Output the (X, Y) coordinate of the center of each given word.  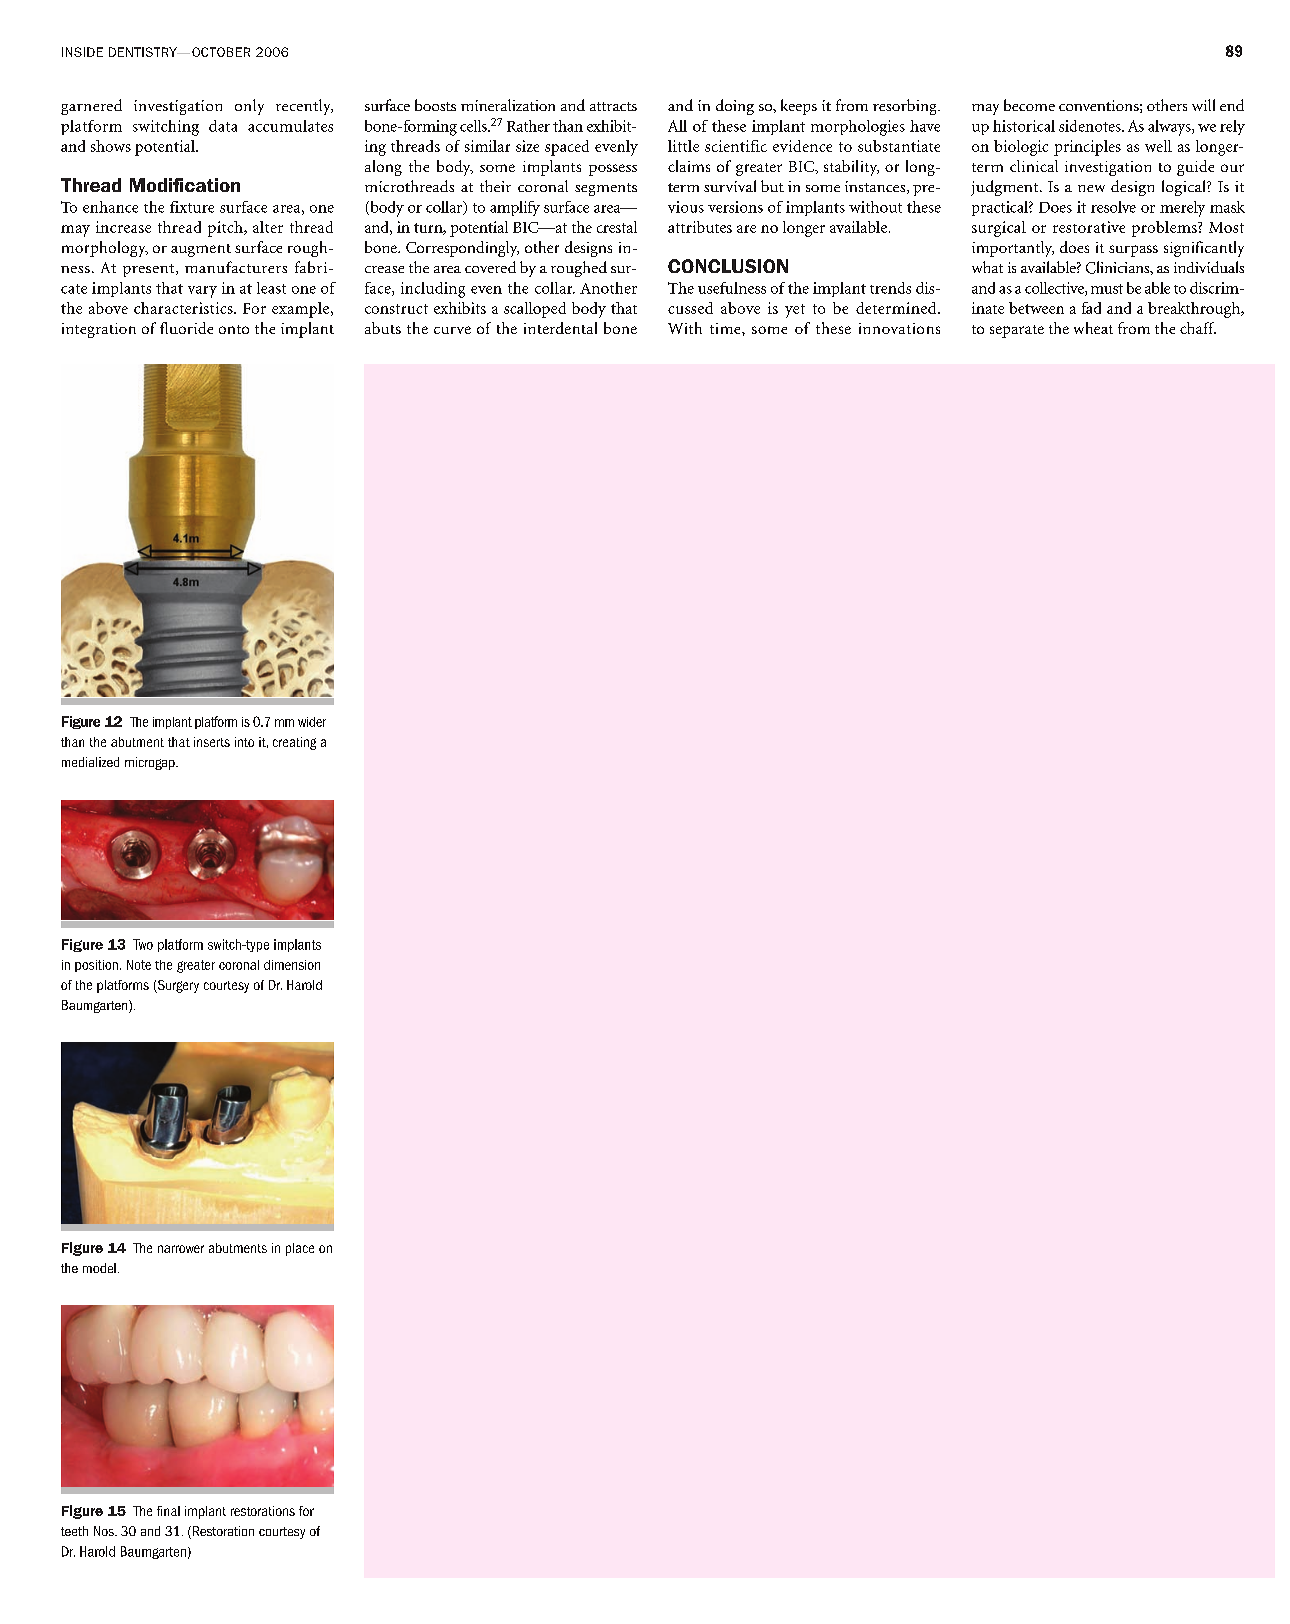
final (168, 1511)
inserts (212, 742)
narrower (181, 1249)
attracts (613, 106)
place (300, 1249)
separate (1017, 331)
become (1029, 105)
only (249, 107)
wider (312, 722)
